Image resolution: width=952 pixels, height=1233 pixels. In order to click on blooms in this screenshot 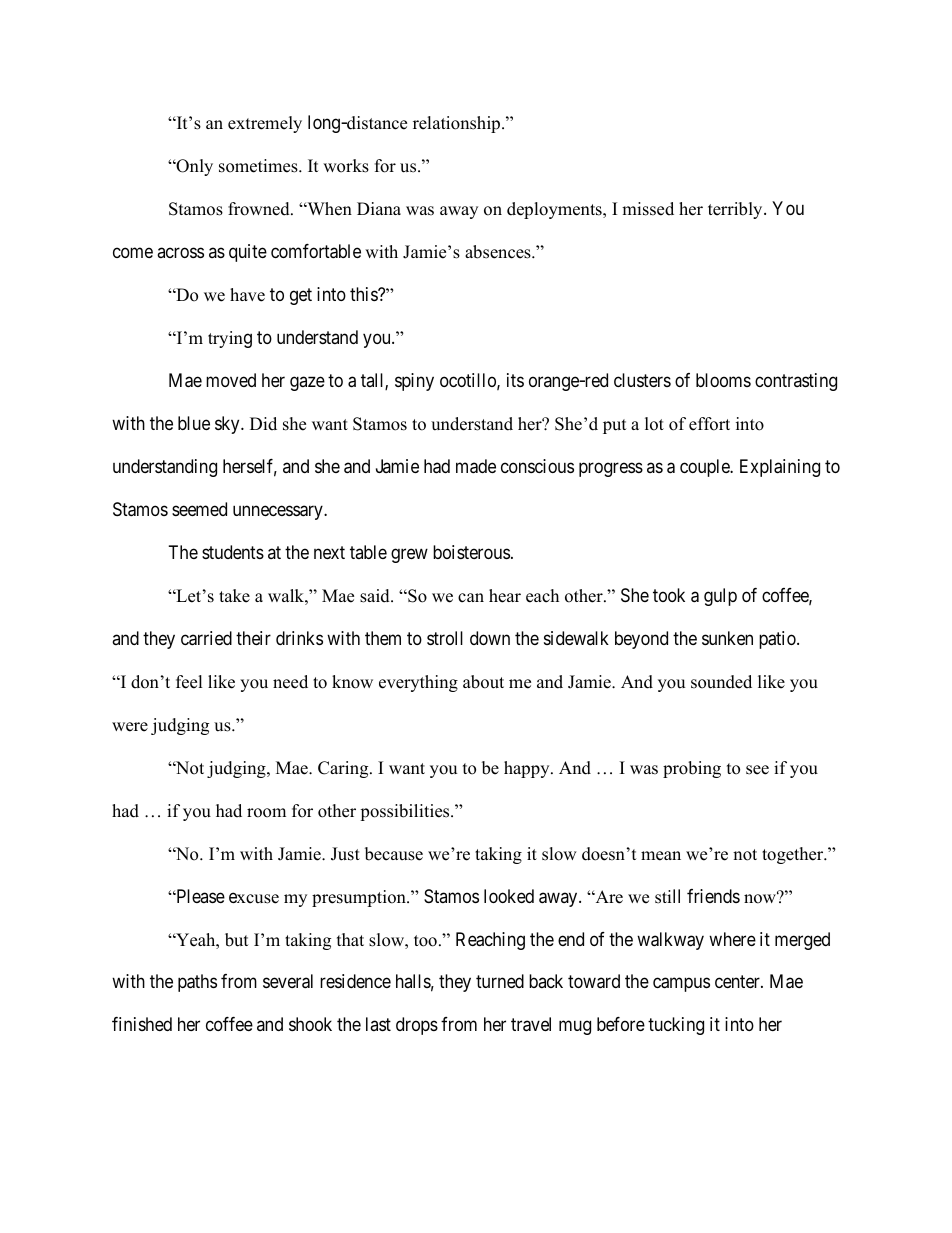, I will do `click(723, 380)`.
